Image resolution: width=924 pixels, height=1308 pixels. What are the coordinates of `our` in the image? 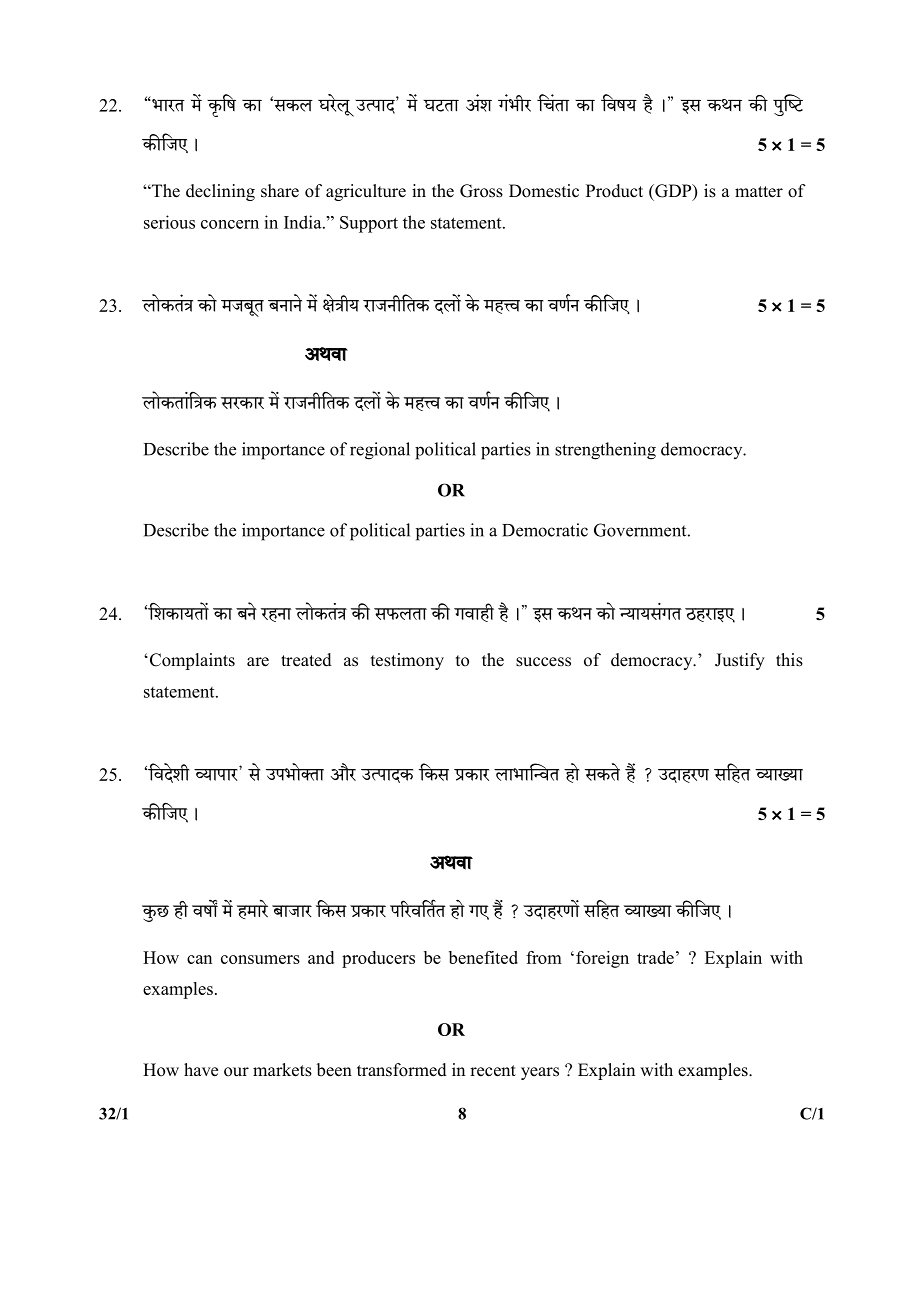 It's located at (236, 1072).
